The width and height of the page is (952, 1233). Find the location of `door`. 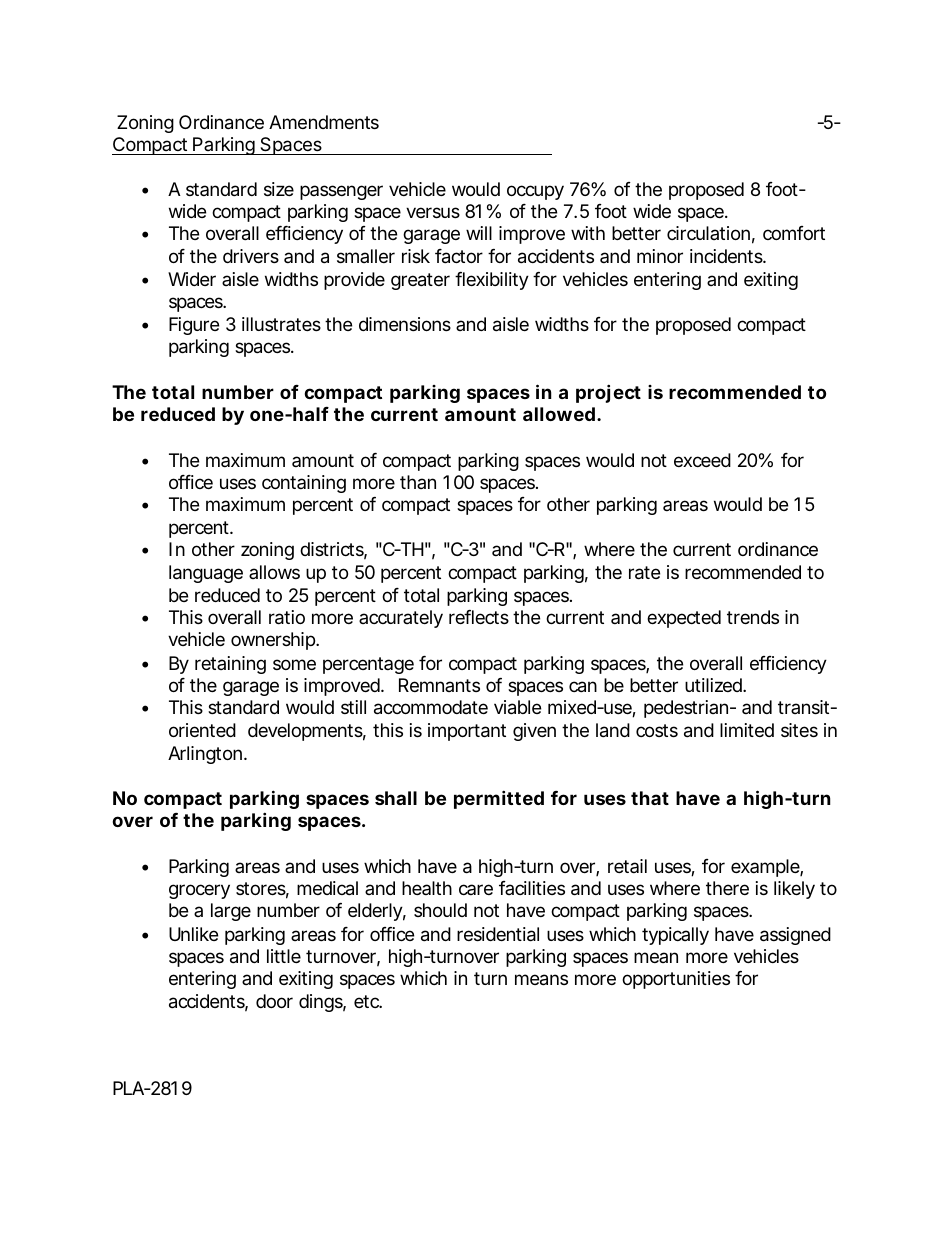

door is located at coordinates (274, 1001).
